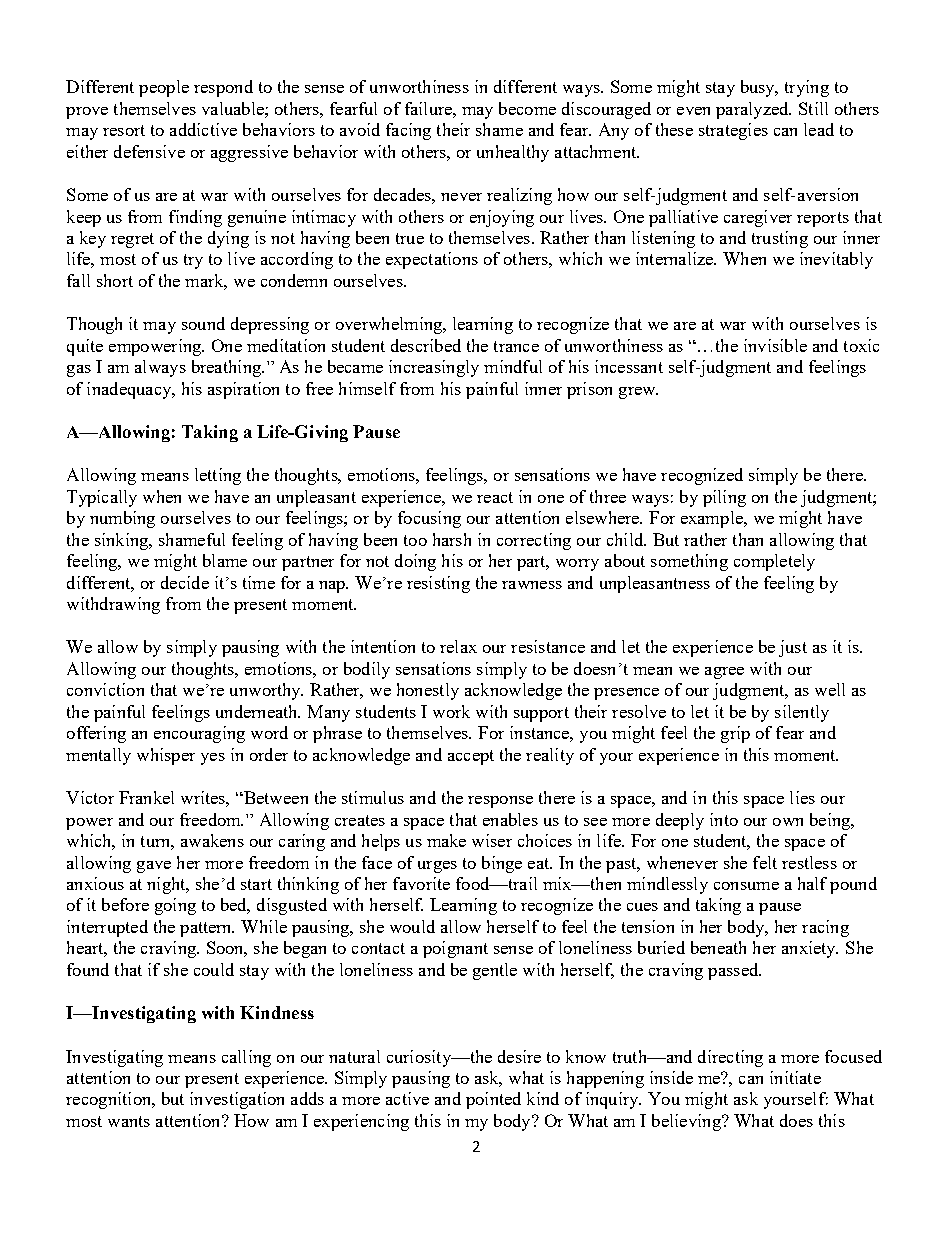 The image size is (952, 1233). I want to click on become, so click(527, 108).
